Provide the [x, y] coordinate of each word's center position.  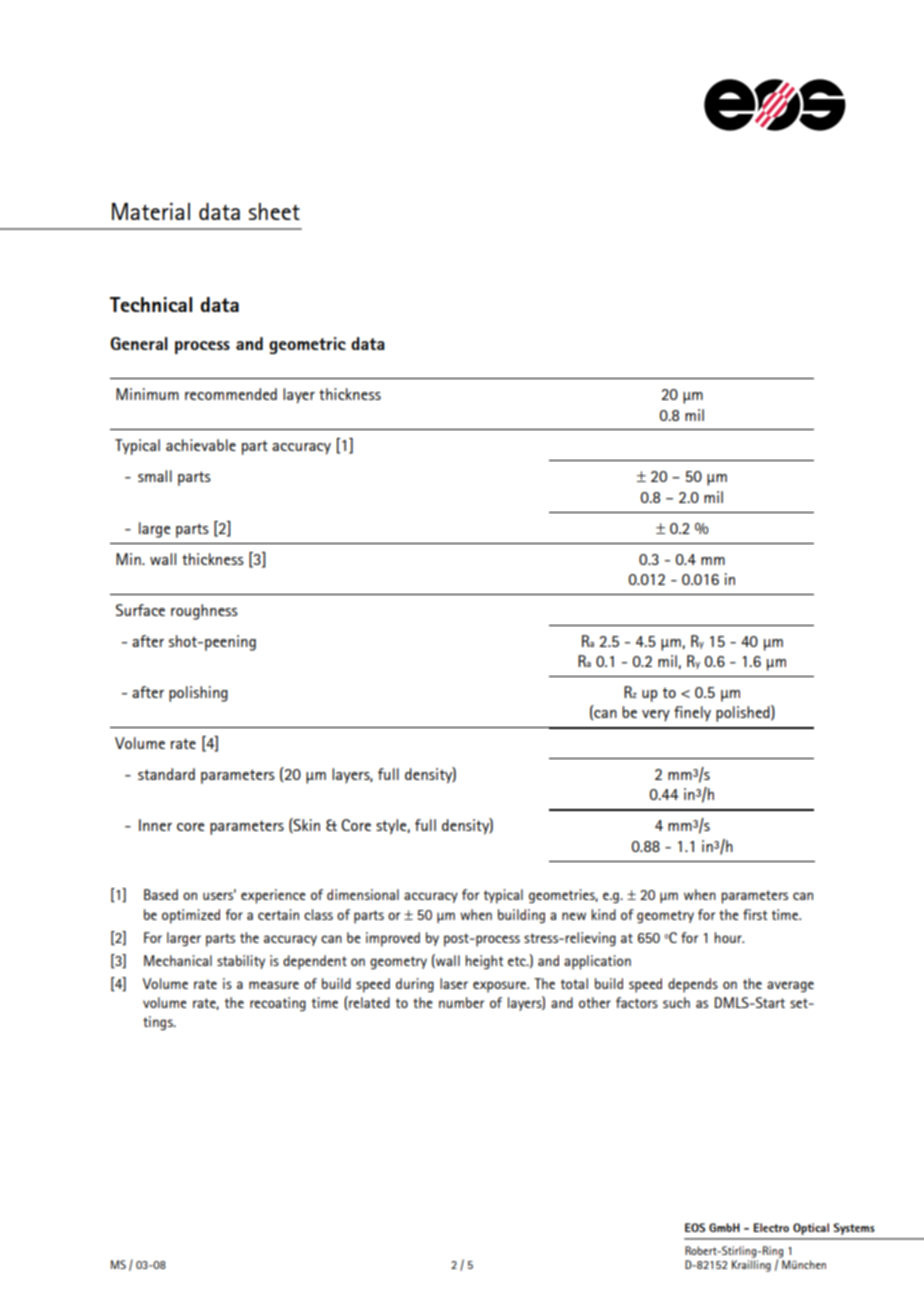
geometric [307, 345]
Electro [771, 1227]
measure [274, 985]
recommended [231, 394]
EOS [695, 1227]
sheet [274, 211]
